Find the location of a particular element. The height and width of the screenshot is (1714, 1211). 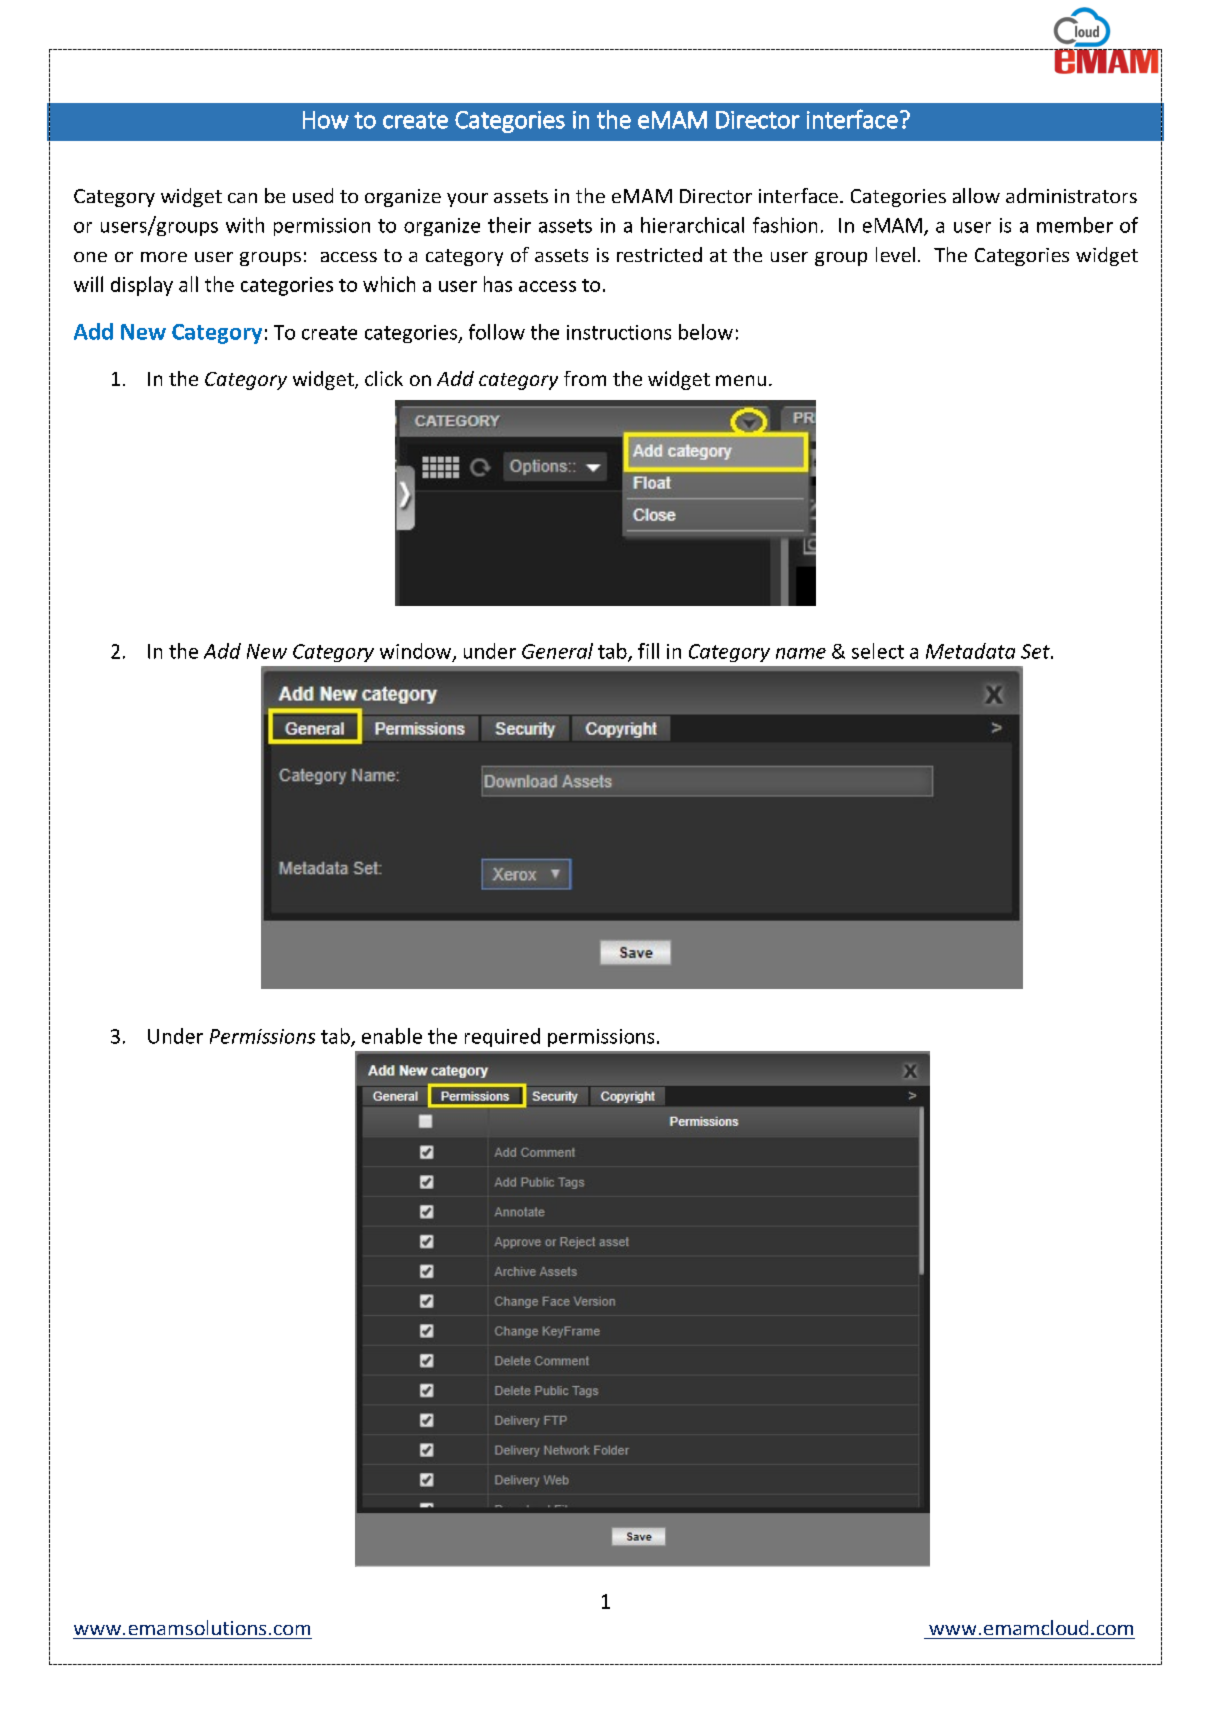

General is located at coordinates (557, 651).
